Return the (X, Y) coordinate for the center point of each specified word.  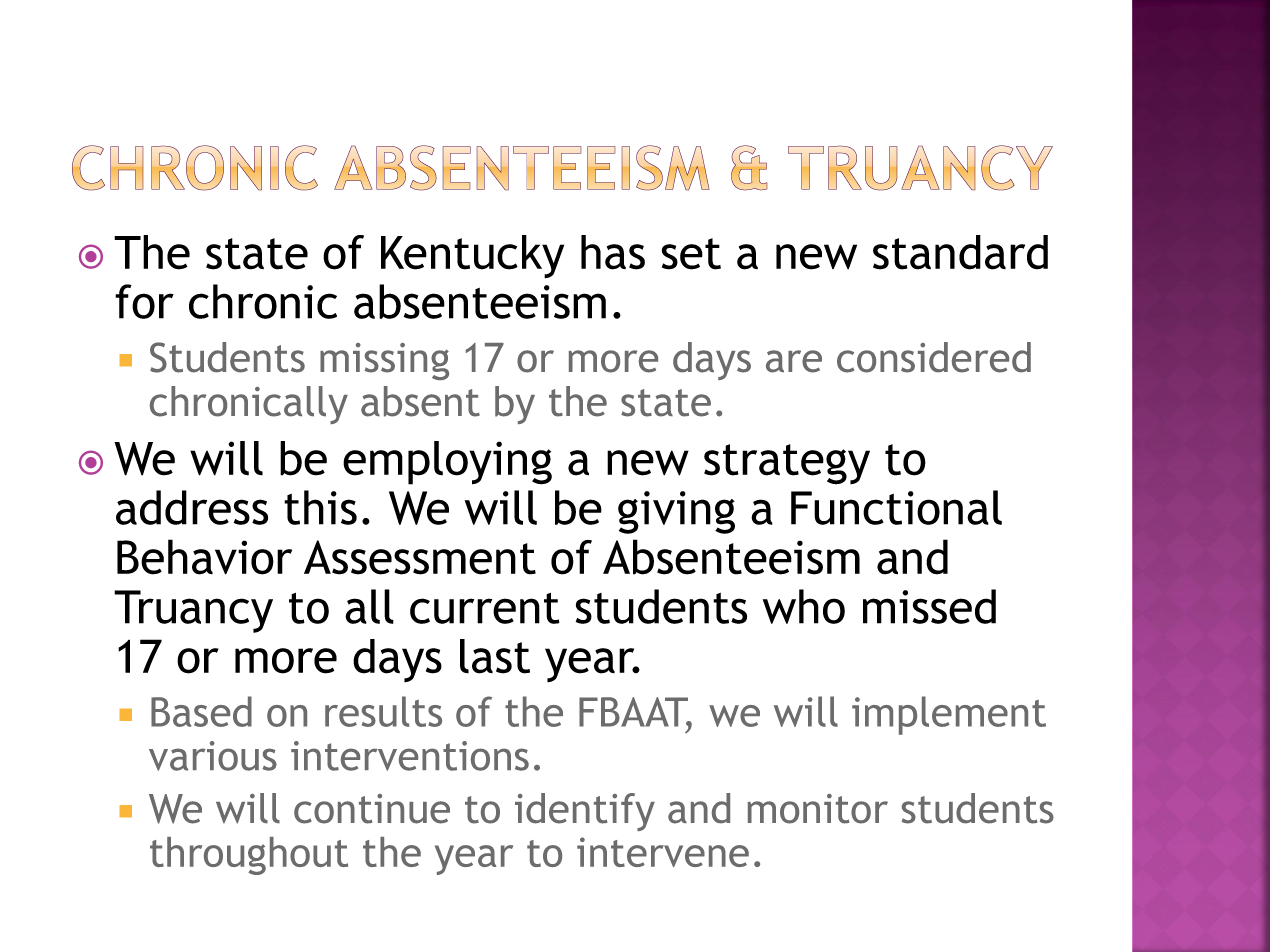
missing (384, 361)
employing (447, 463)
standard (960, 252)
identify (585, 812)
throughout (249, 856)
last (495, 656)
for (144, 301)
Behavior (204, 557)
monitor (818, 809)
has (613, 252)
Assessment (420, 557)
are (794, 361)
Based (201, 711)
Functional (896, 507)
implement (949, 715)
